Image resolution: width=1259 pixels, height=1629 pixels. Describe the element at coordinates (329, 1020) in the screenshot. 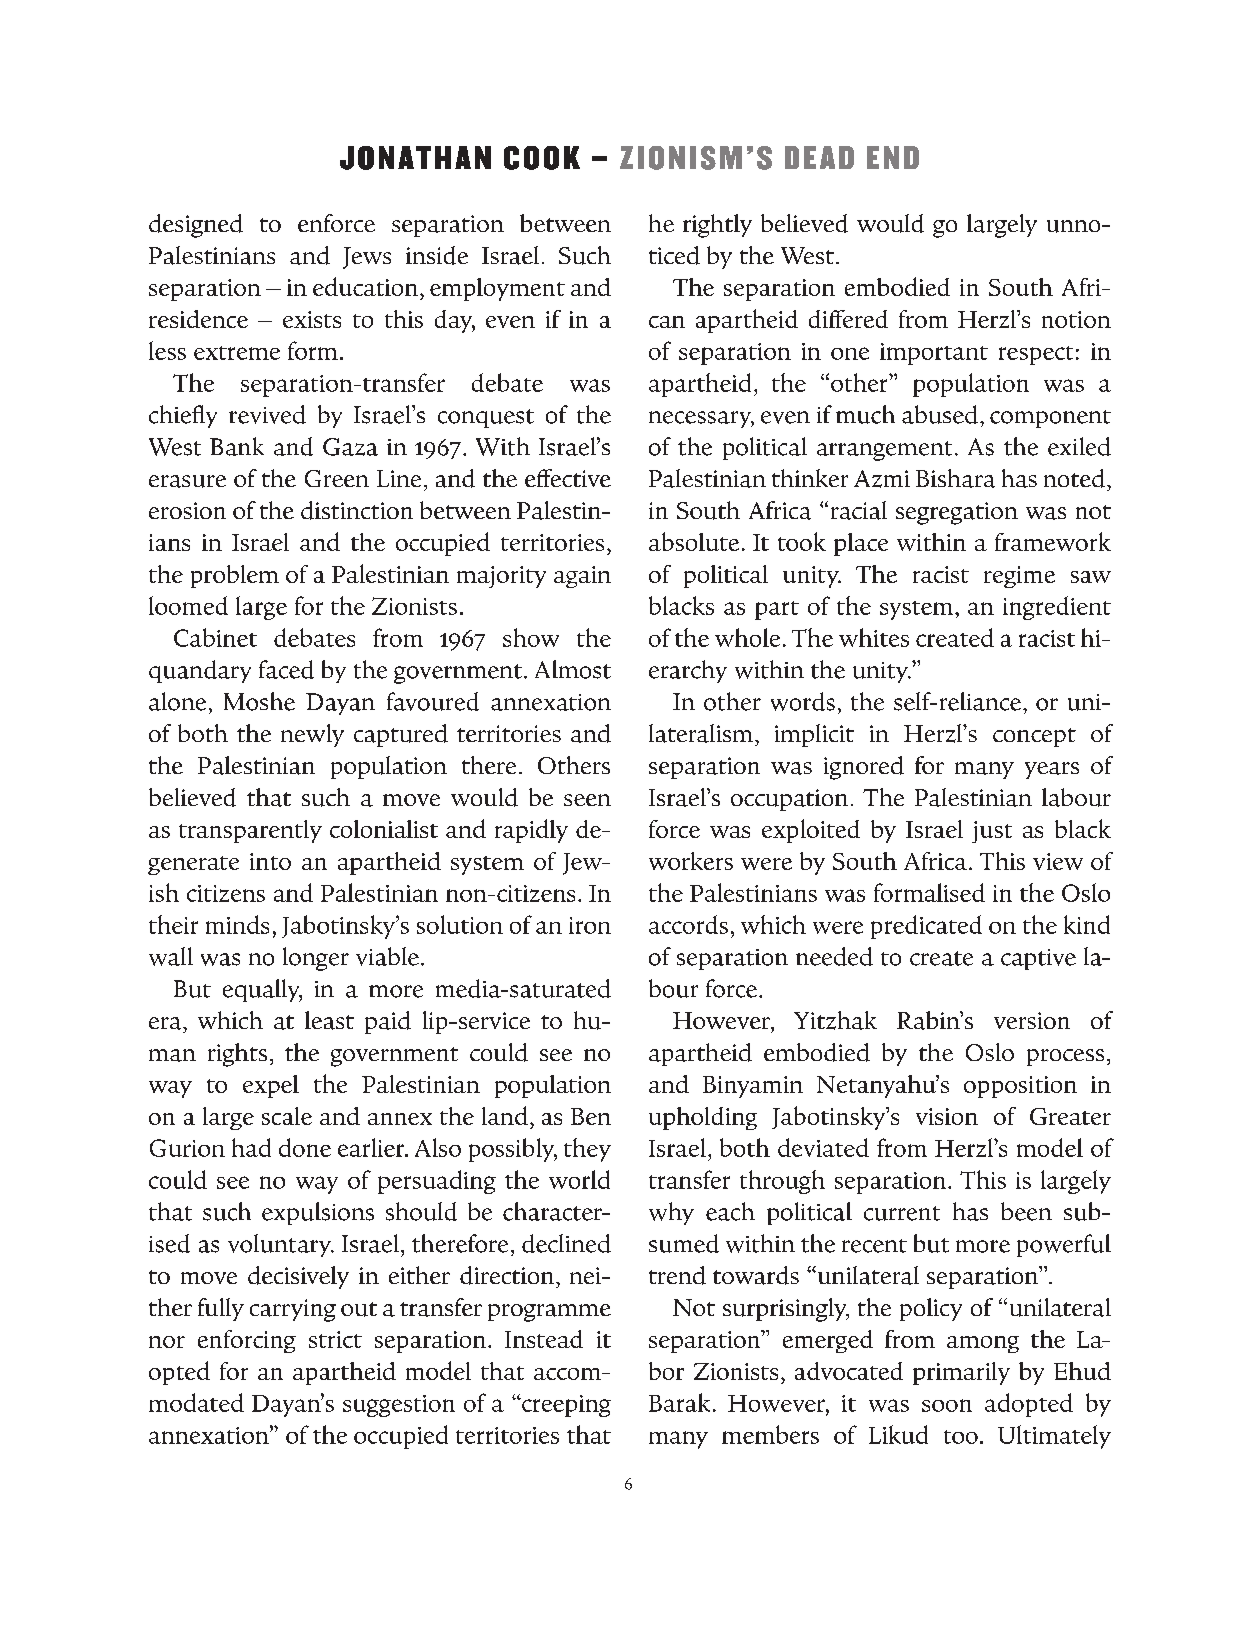

I see `least` at that location.
